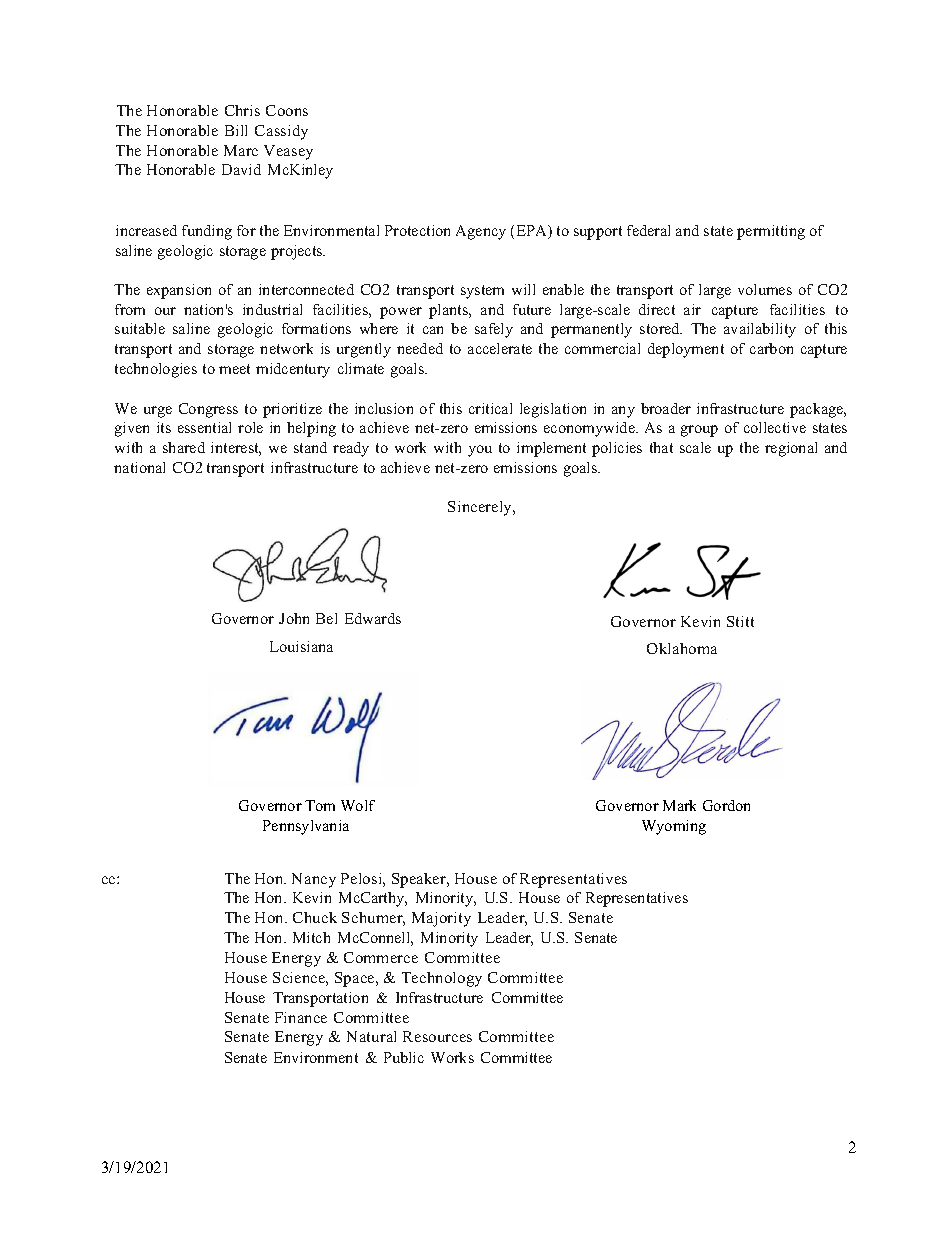  Describe the element at coordinates (437, 1036) in the screenshot. I see `Resources` at that location.
